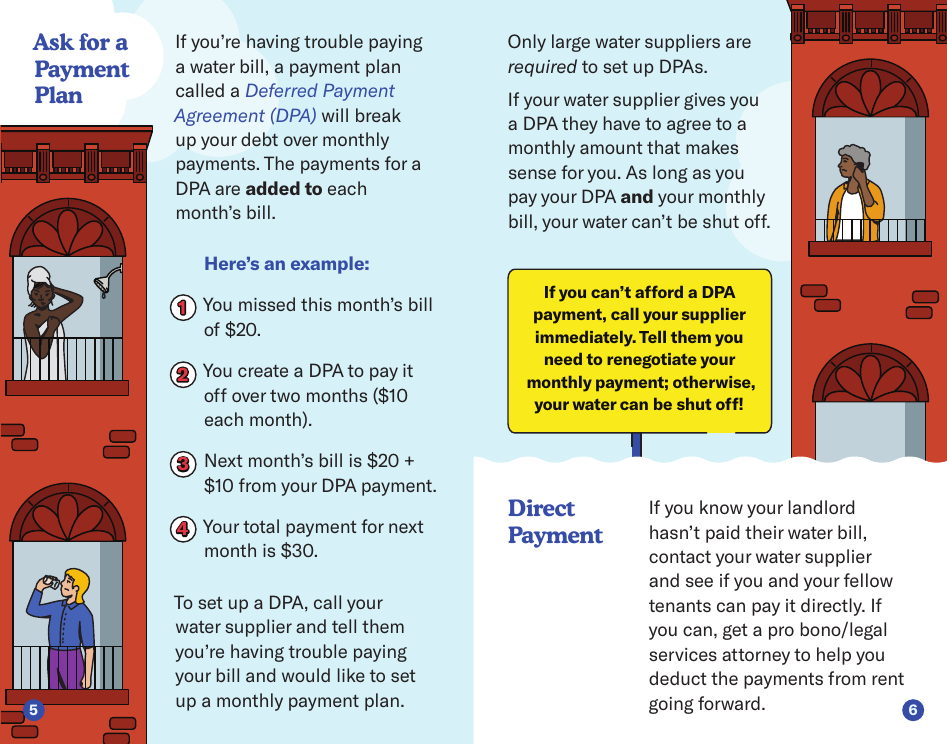 This screenshot has width=947, height=744. What do you see at coordinates (53, 42) in the screenshot?
I see `Ask` at bounding box center [53, 42].
